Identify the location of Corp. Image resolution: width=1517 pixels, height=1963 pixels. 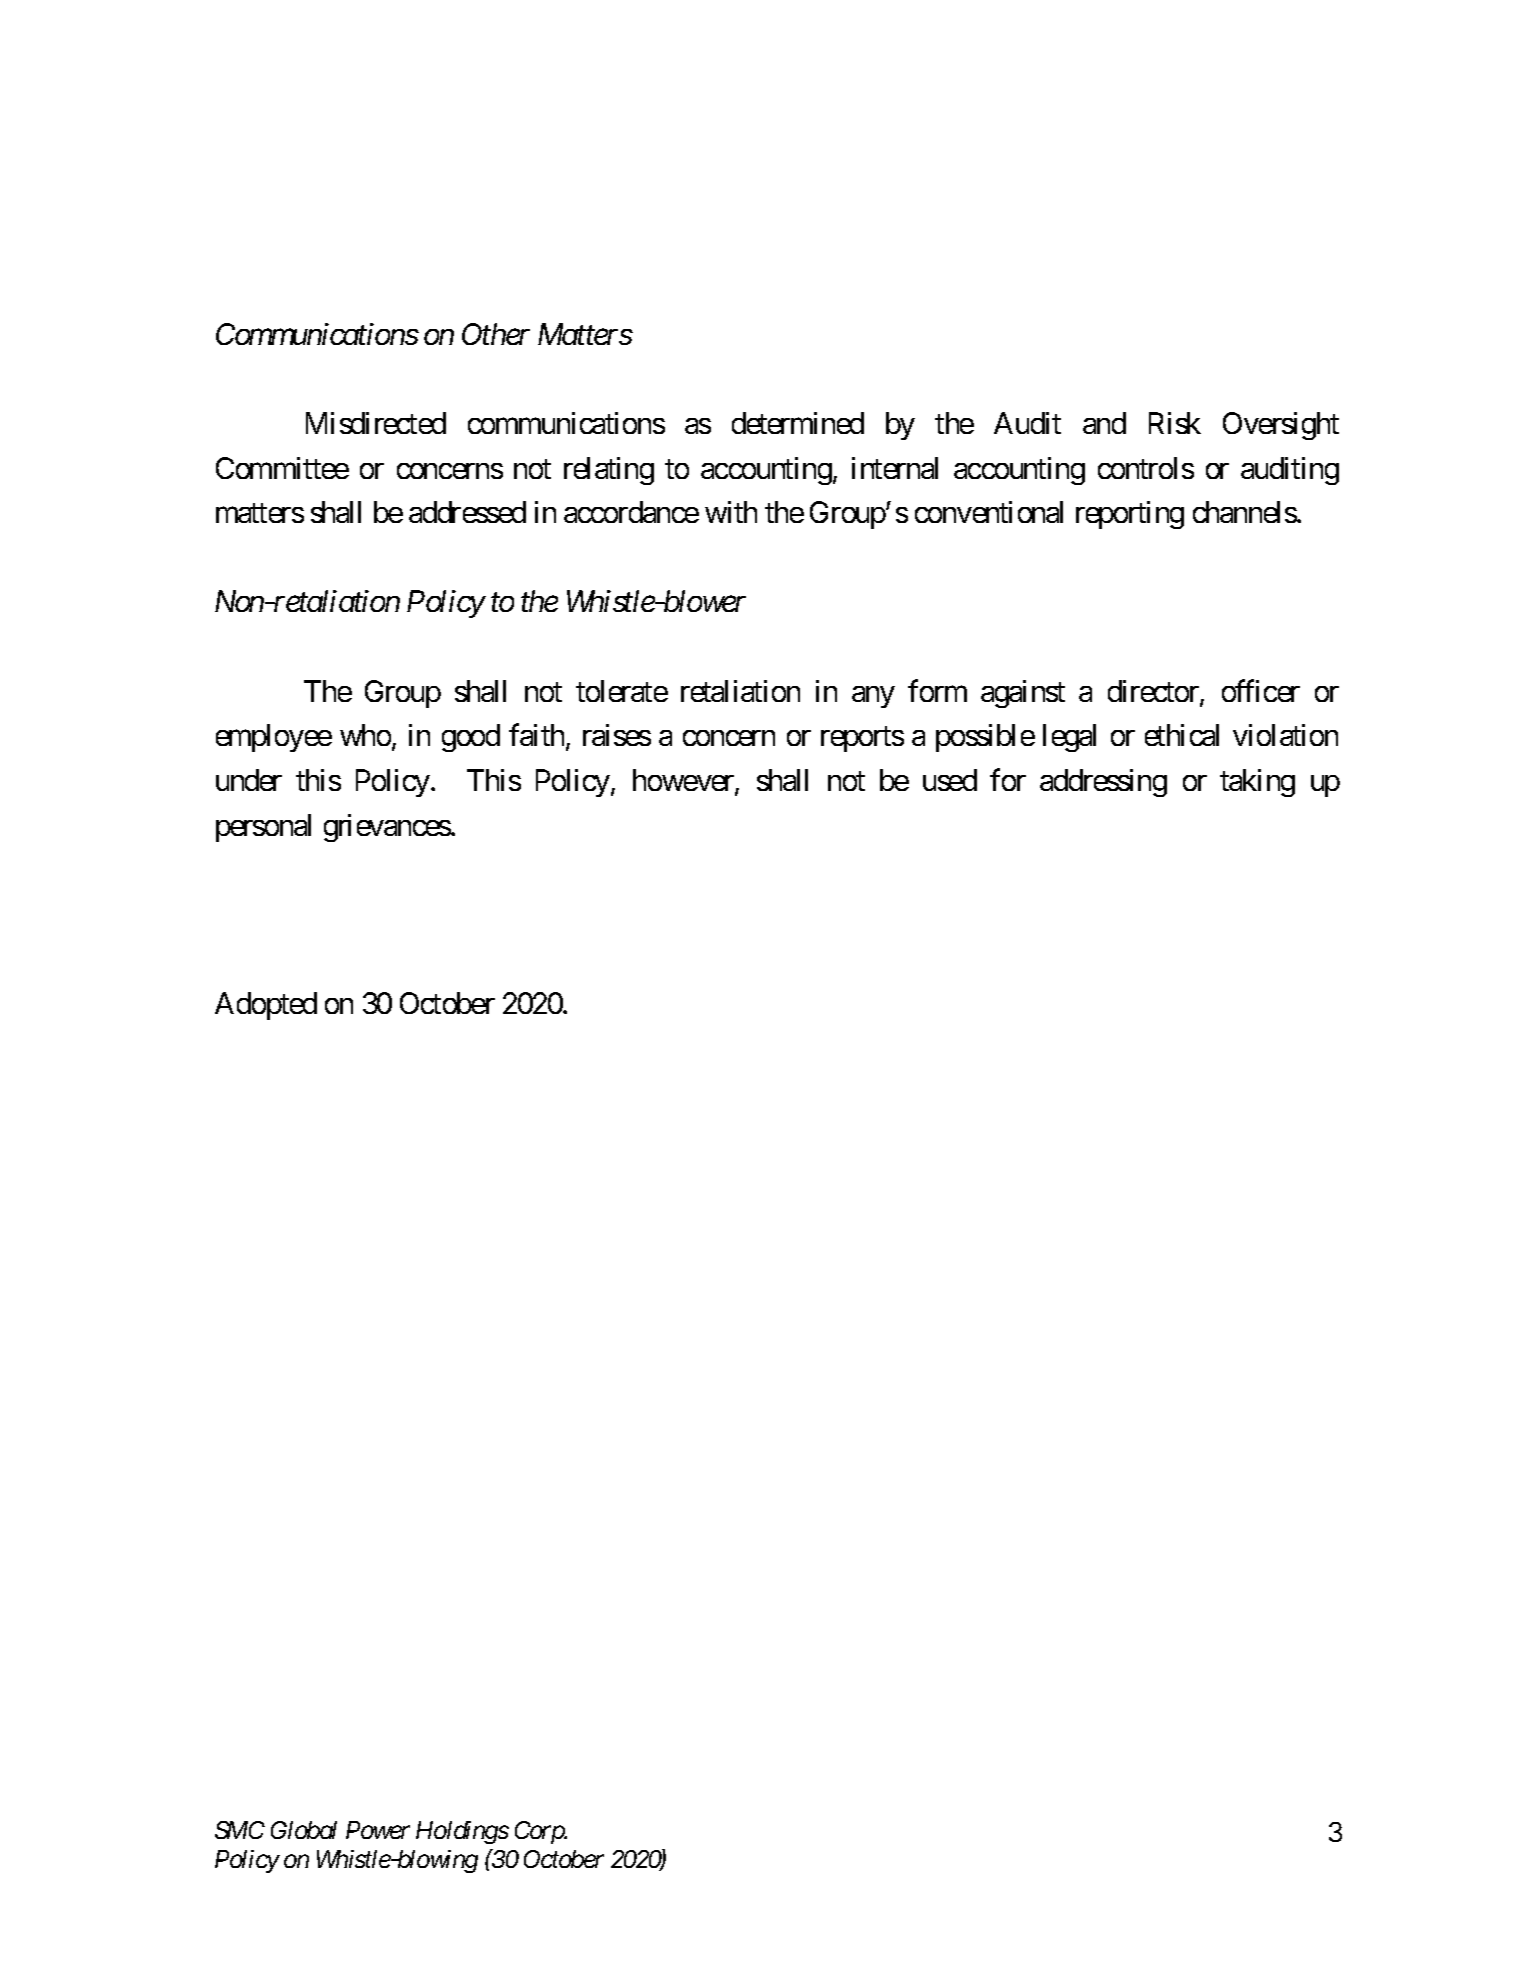
(540, 1832).
